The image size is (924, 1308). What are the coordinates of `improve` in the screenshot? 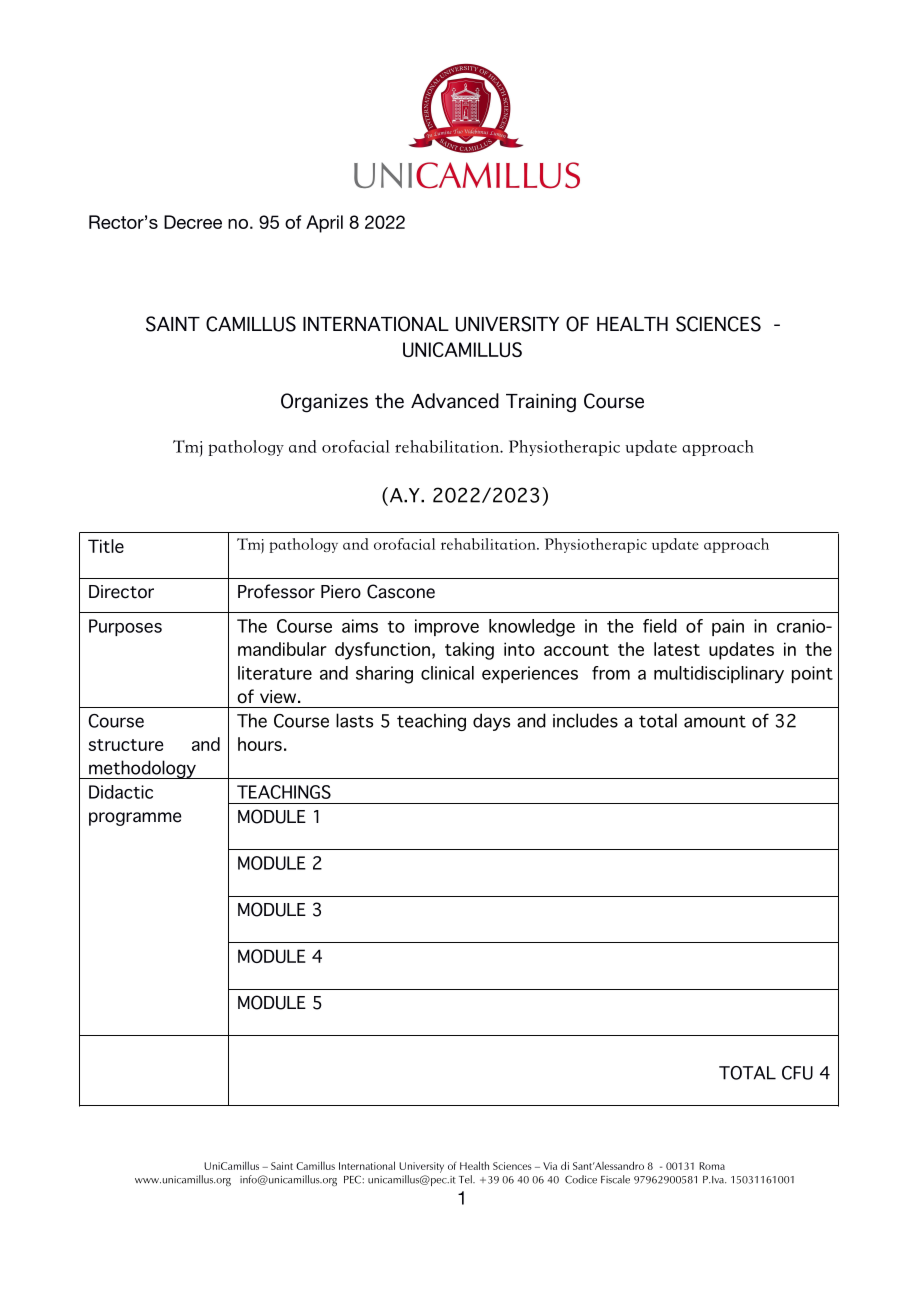 It's located at (447, 627).
